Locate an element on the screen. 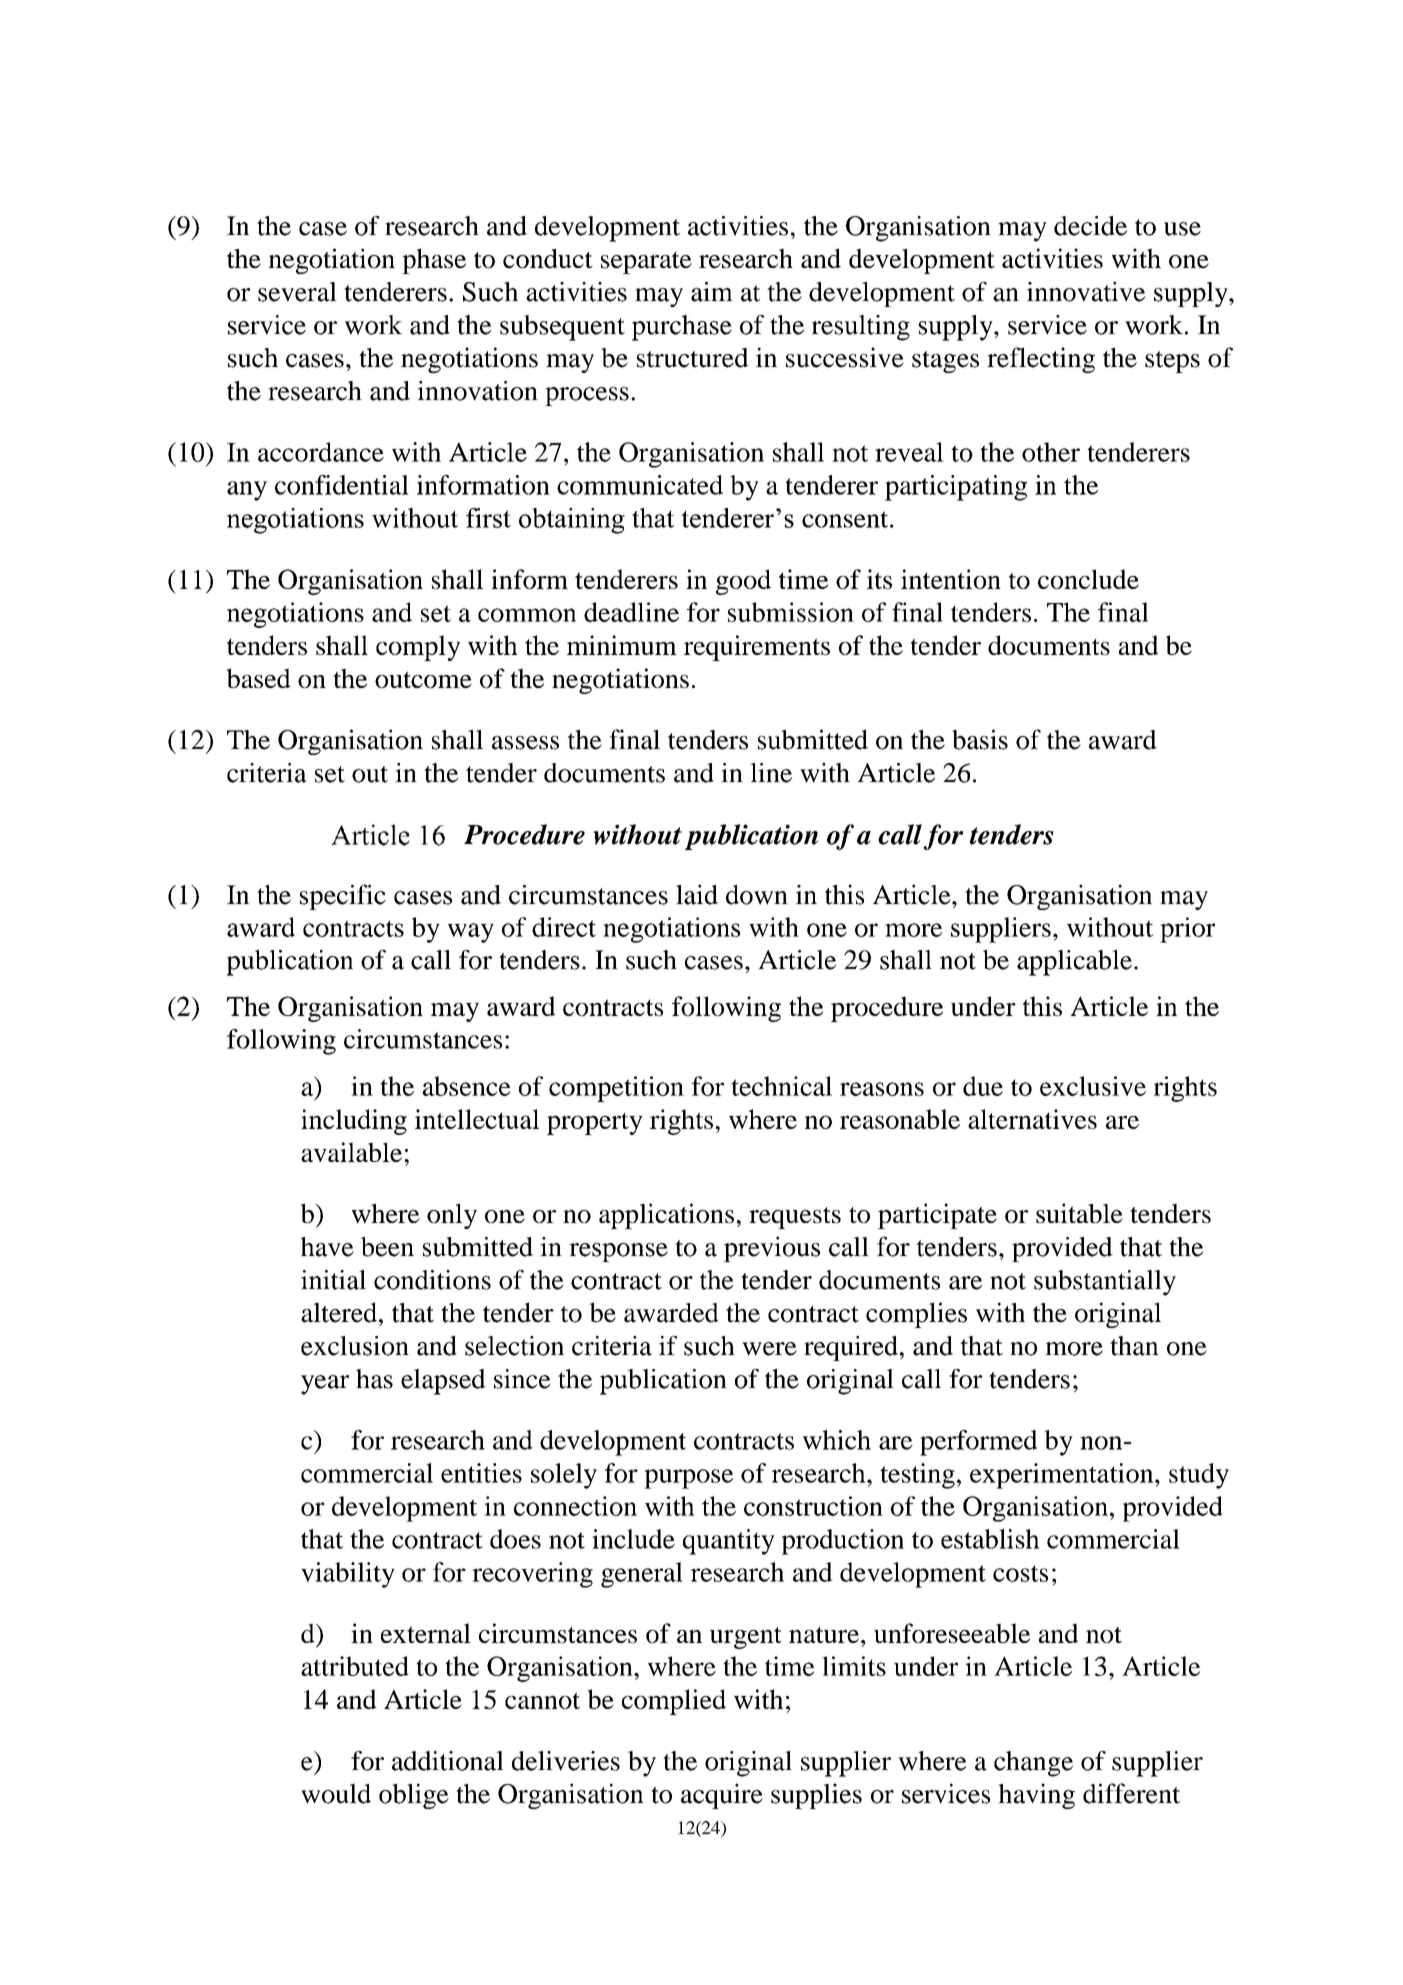 This screenshot has height=1985, width=1403. change is located at coordinates (1033, 1764).
